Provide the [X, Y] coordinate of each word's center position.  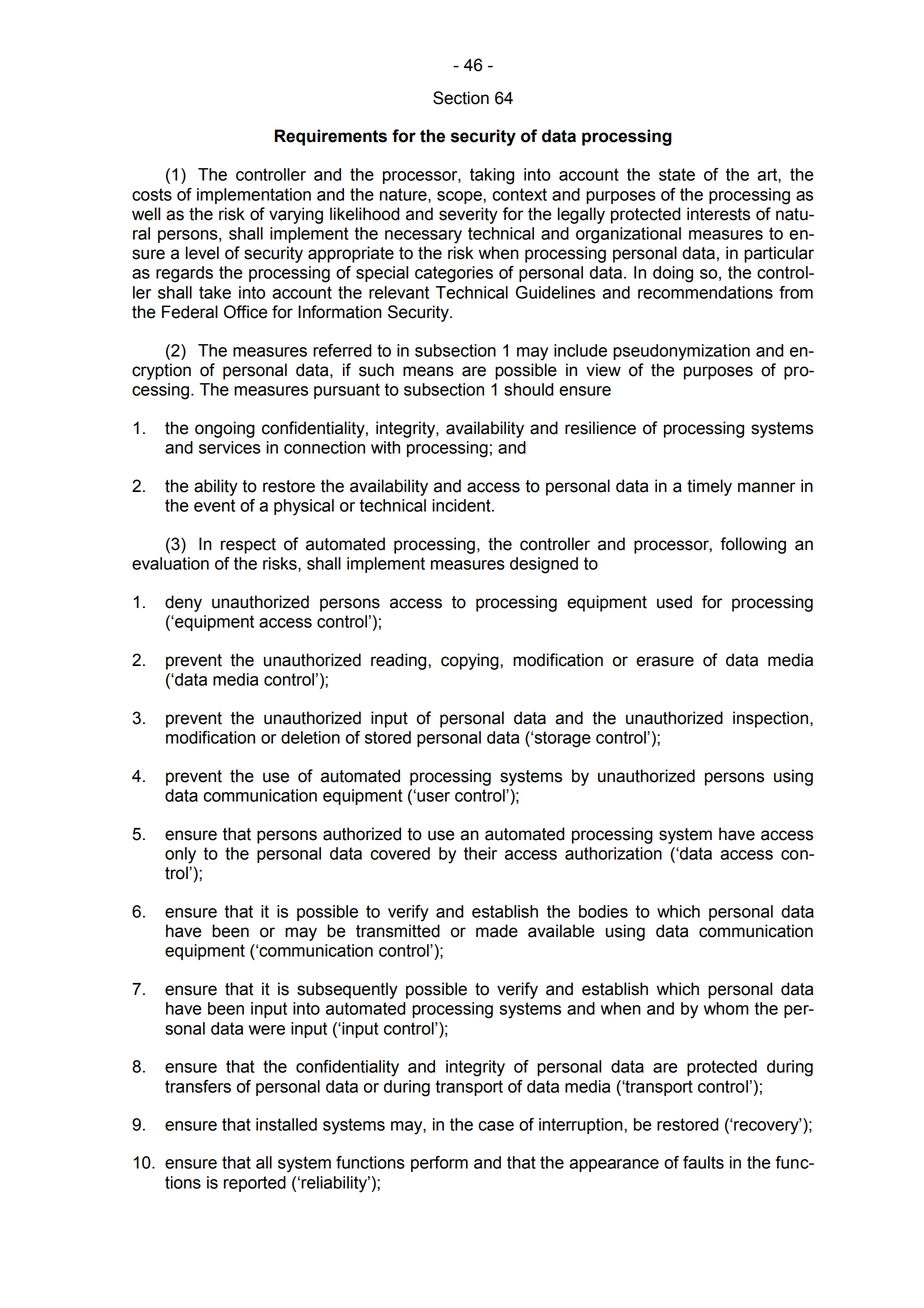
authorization [613, 853]
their [480, 853]
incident [462, 505]
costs [152, 194]
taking [492, 176]
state [677, 174]
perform [439, 1164]
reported [255, 1184]
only [180, 855]
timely [709, 487]
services [230, 447]
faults [703, 1162]
